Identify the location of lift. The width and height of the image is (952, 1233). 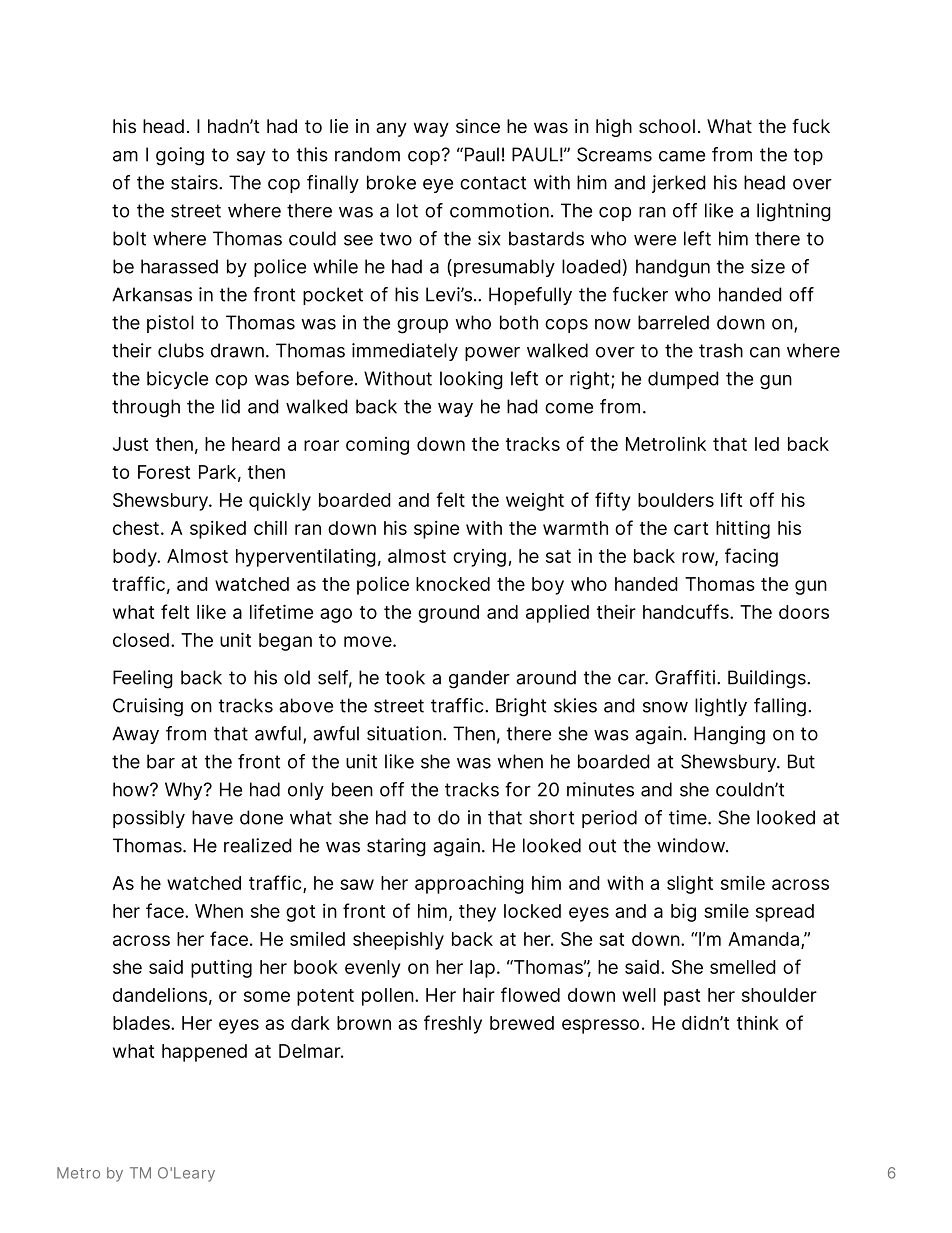
(731, 499).
